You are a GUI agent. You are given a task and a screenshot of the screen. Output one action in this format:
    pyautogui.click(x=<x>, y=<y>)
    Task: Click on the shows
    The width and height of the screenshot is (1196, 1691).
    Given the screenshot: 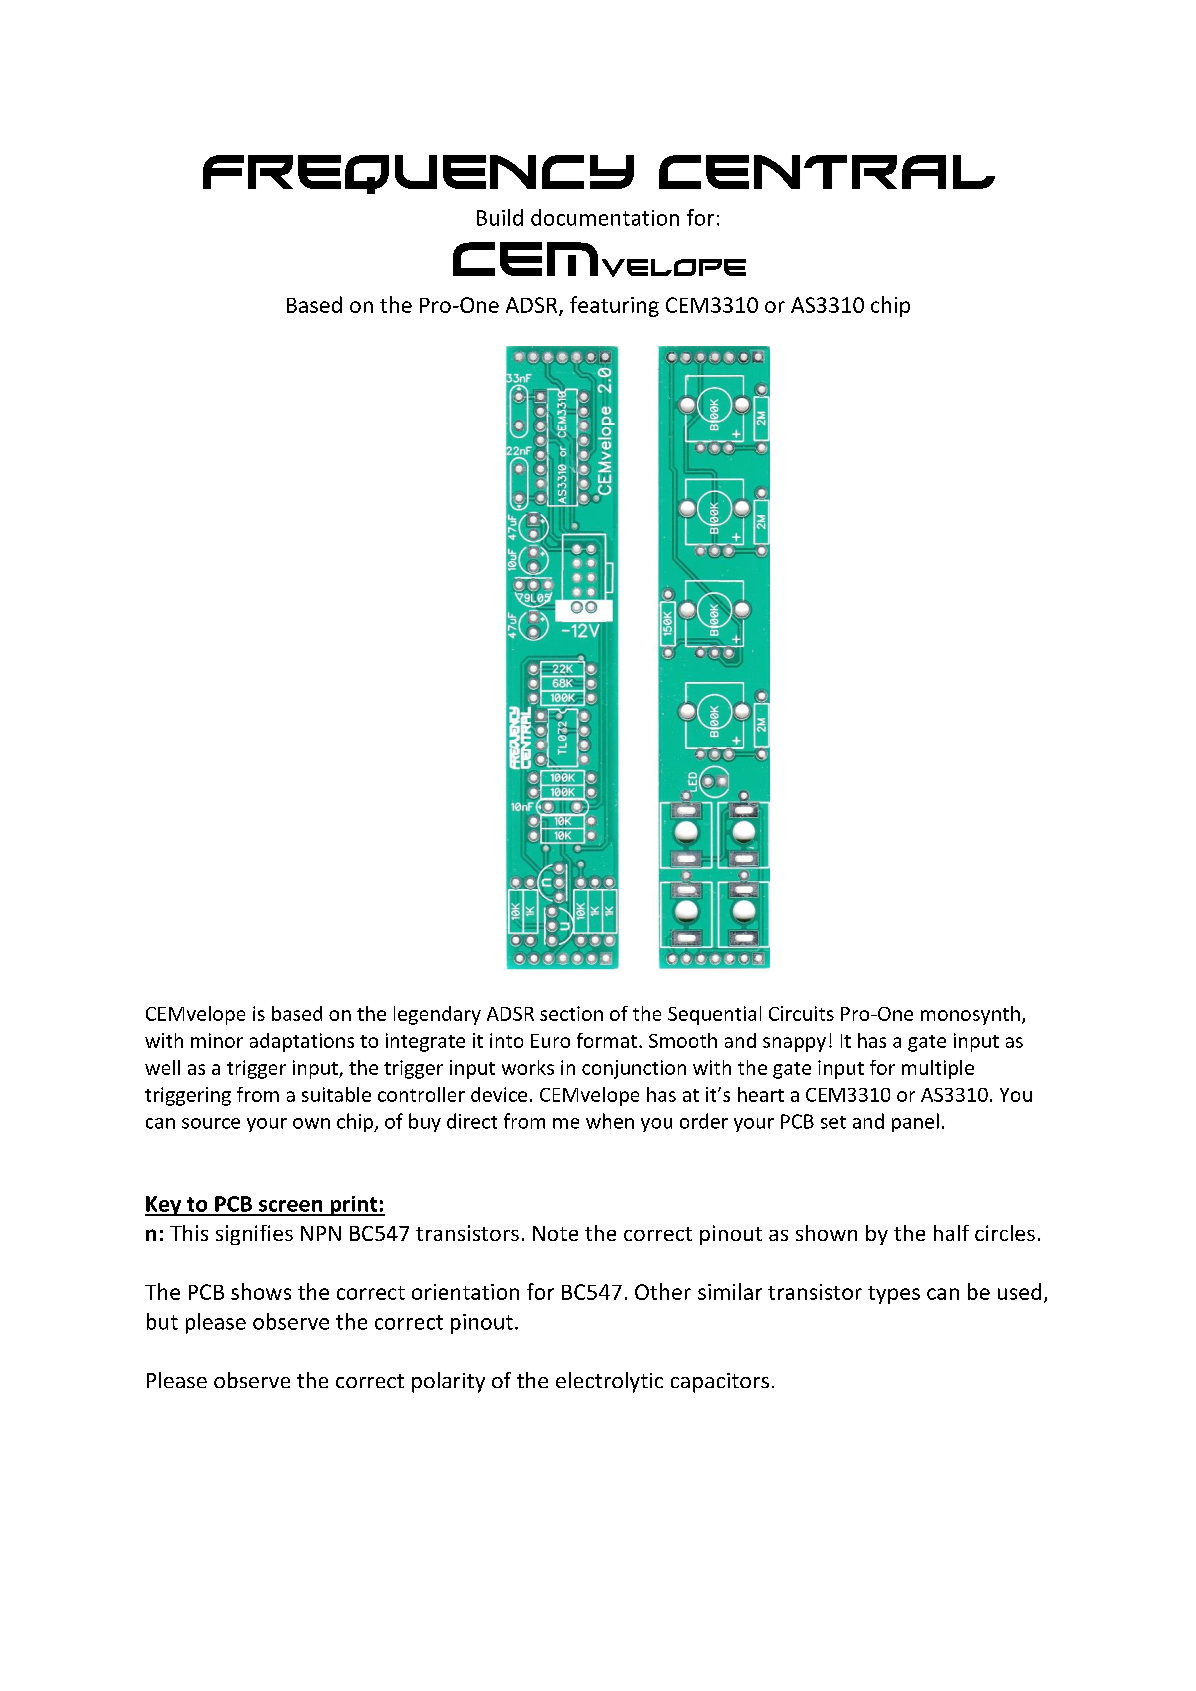 What is the action you would take?
    pyautogui.click(x=261, y=1291)
